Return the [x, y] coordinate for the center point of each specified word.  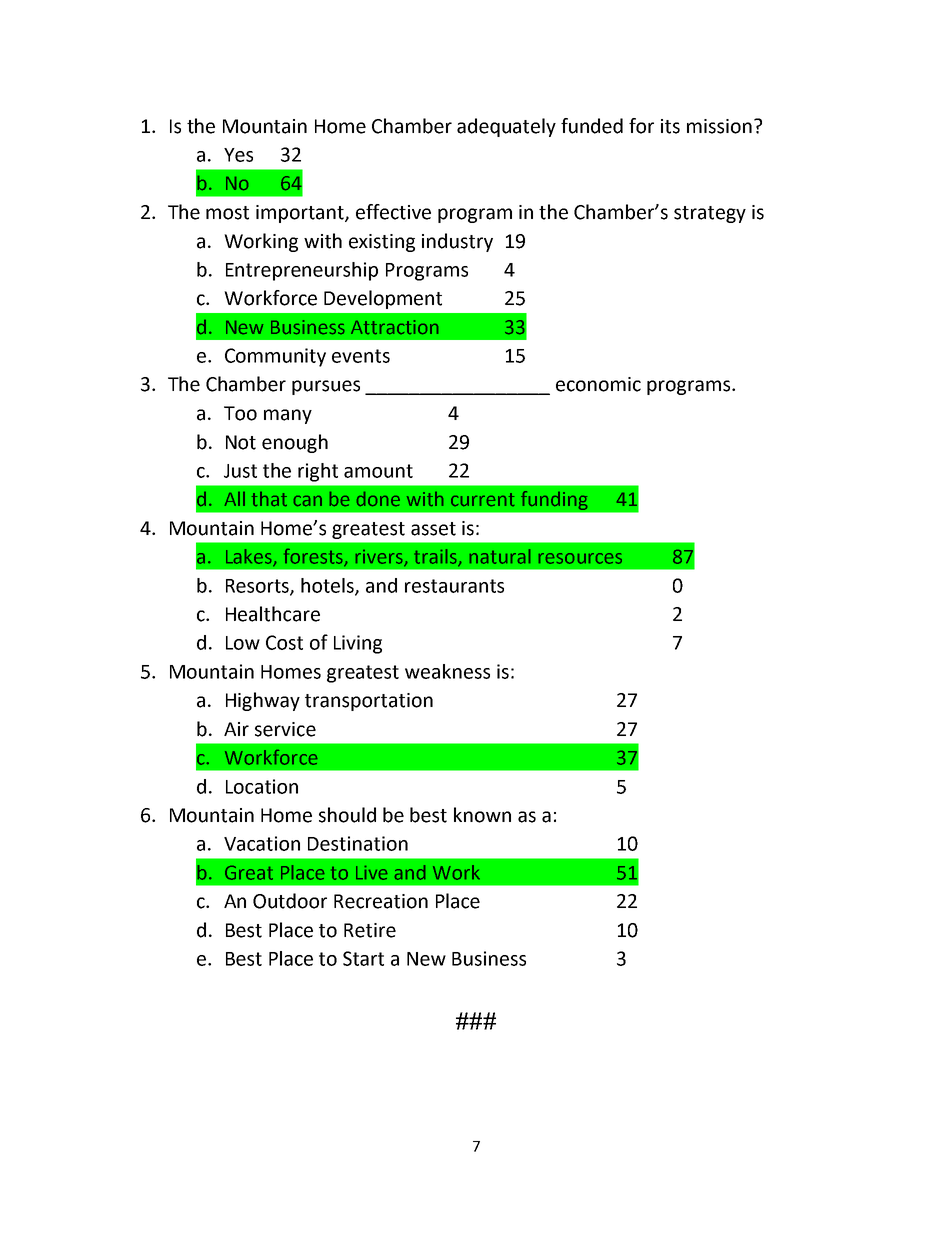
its [670, 126]
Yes [238, 155]
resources [580, 558]
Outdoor [290, 901]
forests [315, 557]
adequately [506, 127]
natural [499, 556]
